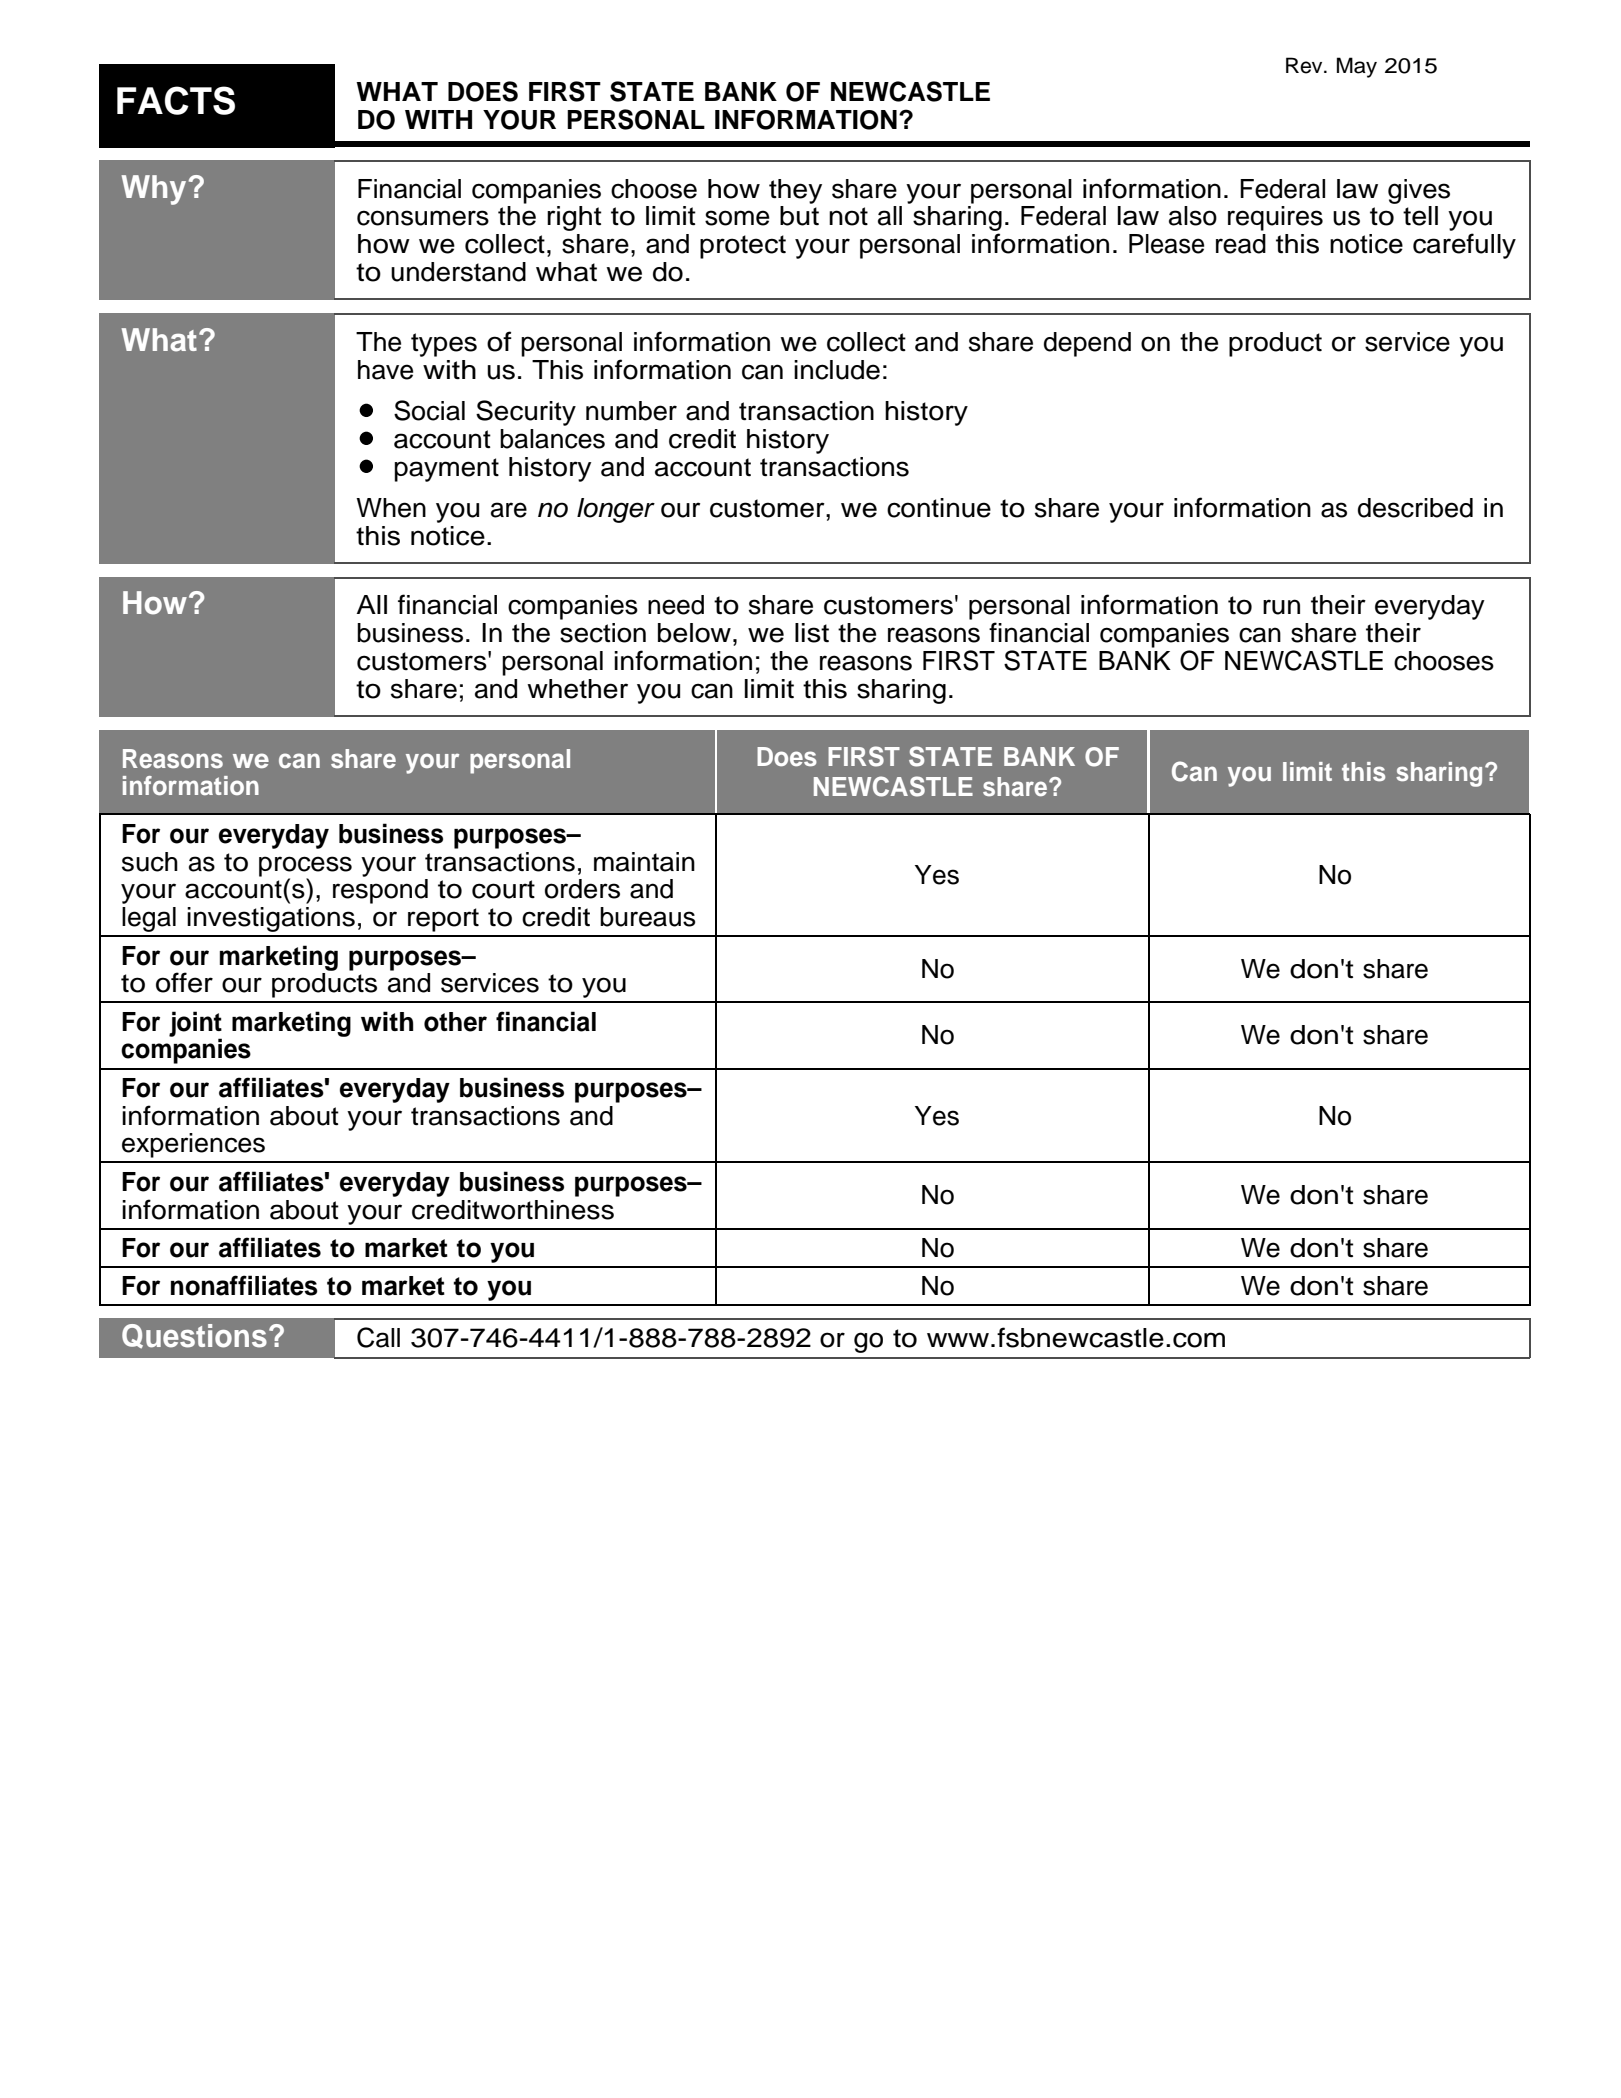 The height and width of the page is (2098, 1621). What do you see at coordinates (795, 191) in the page?
I see `they` at bounding box center [795, 191].
